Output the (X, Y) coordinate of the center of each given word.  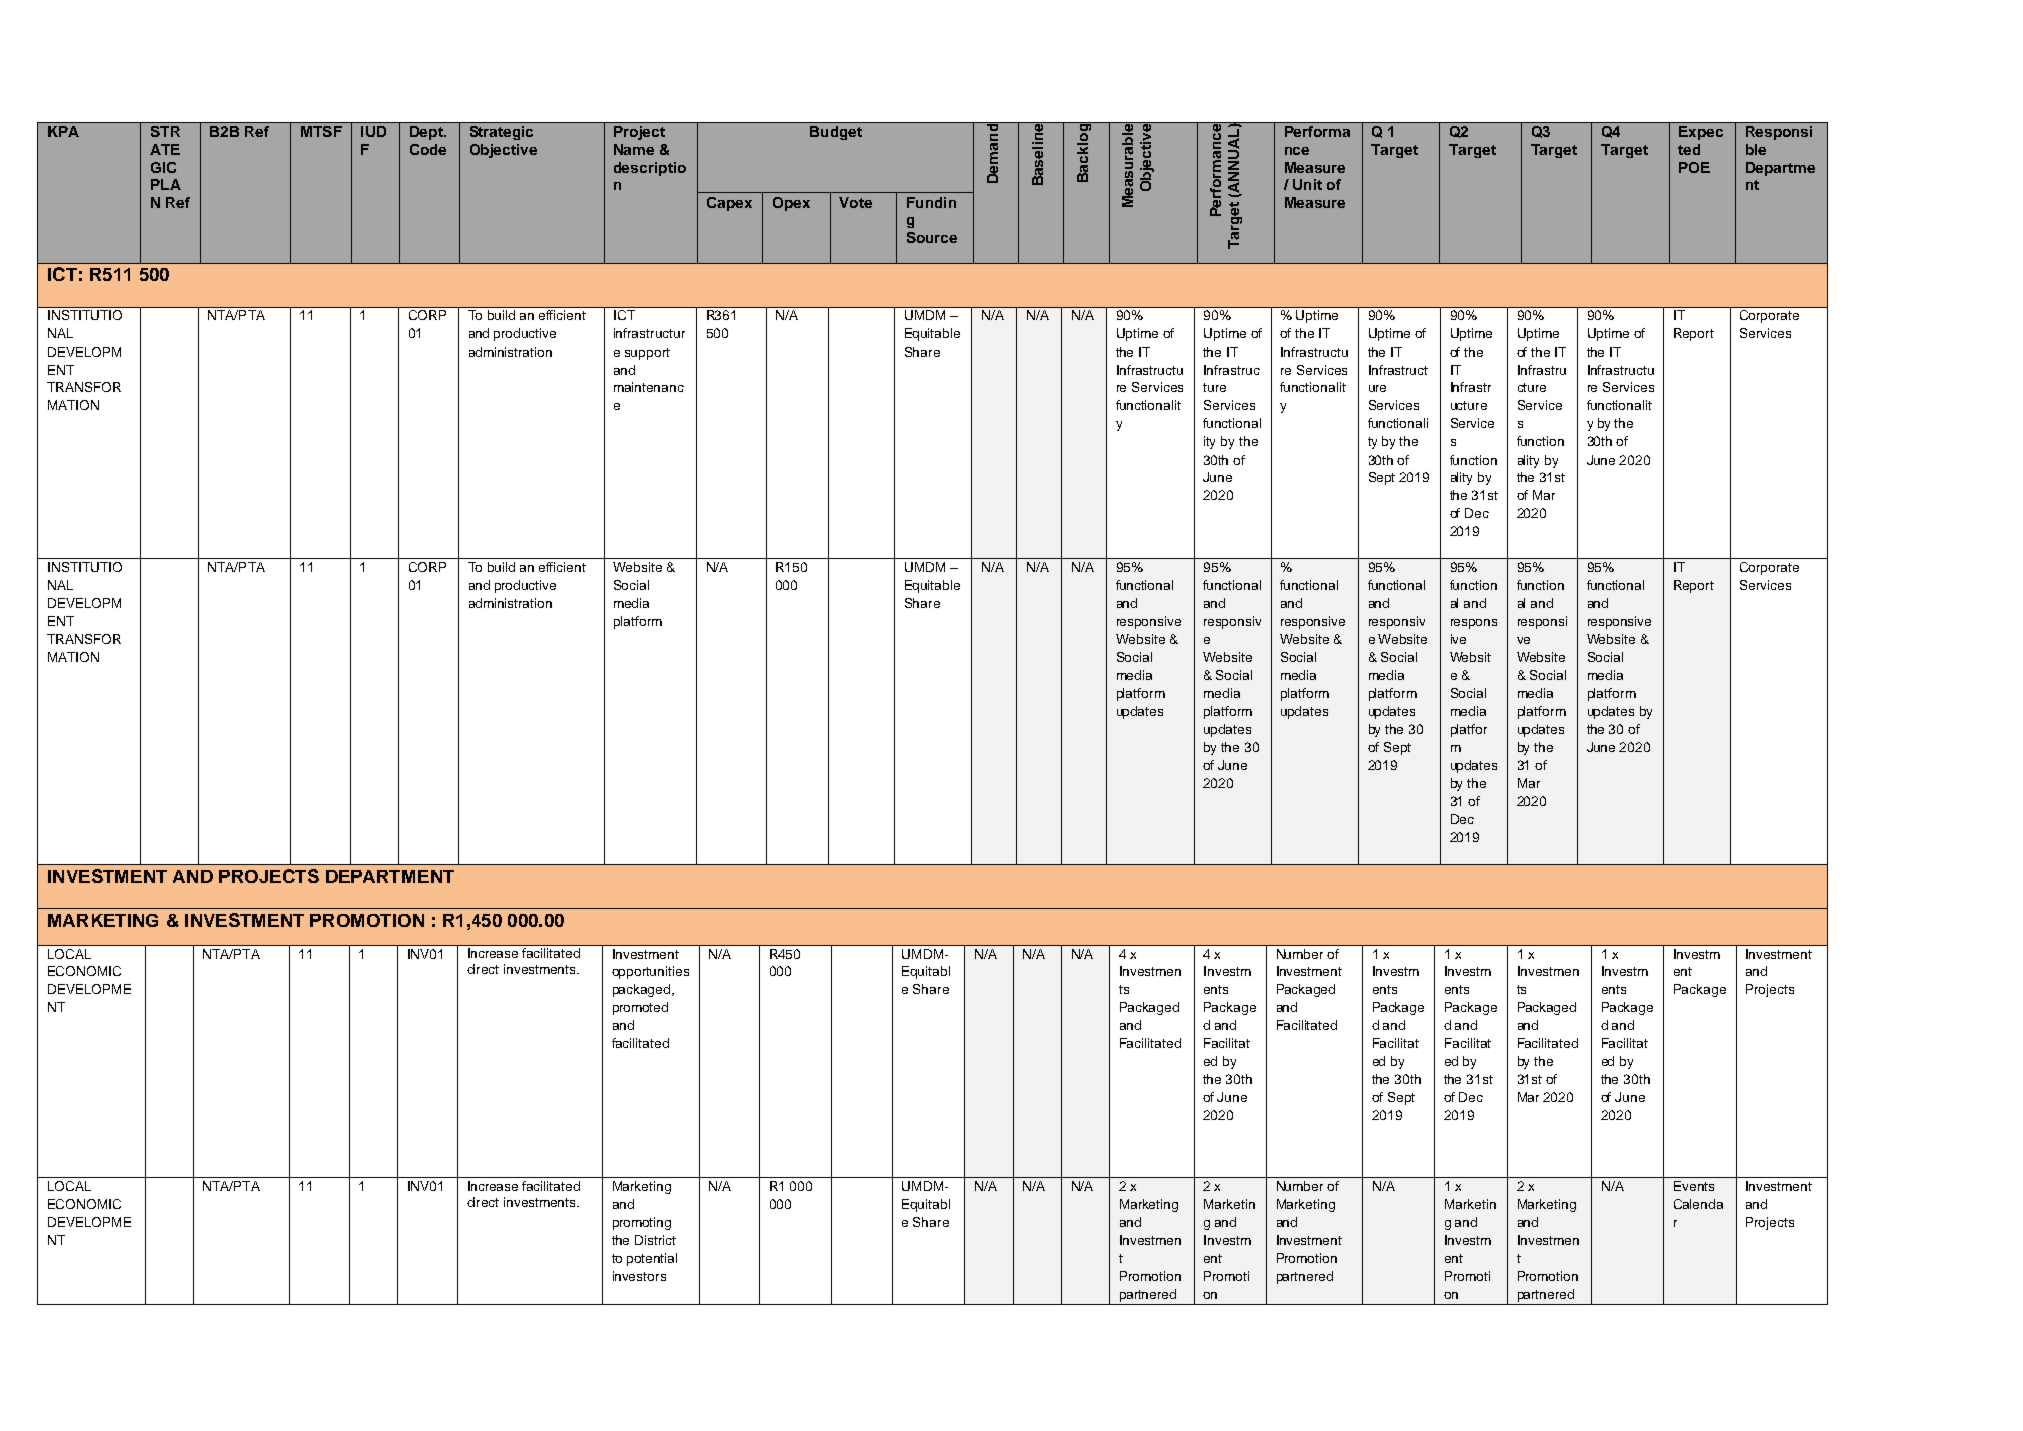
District (655, 1240)
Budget (836, 133)
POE (1694, 167)
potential (652, 1259)
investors (639, 1276)
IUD (373, 131)
